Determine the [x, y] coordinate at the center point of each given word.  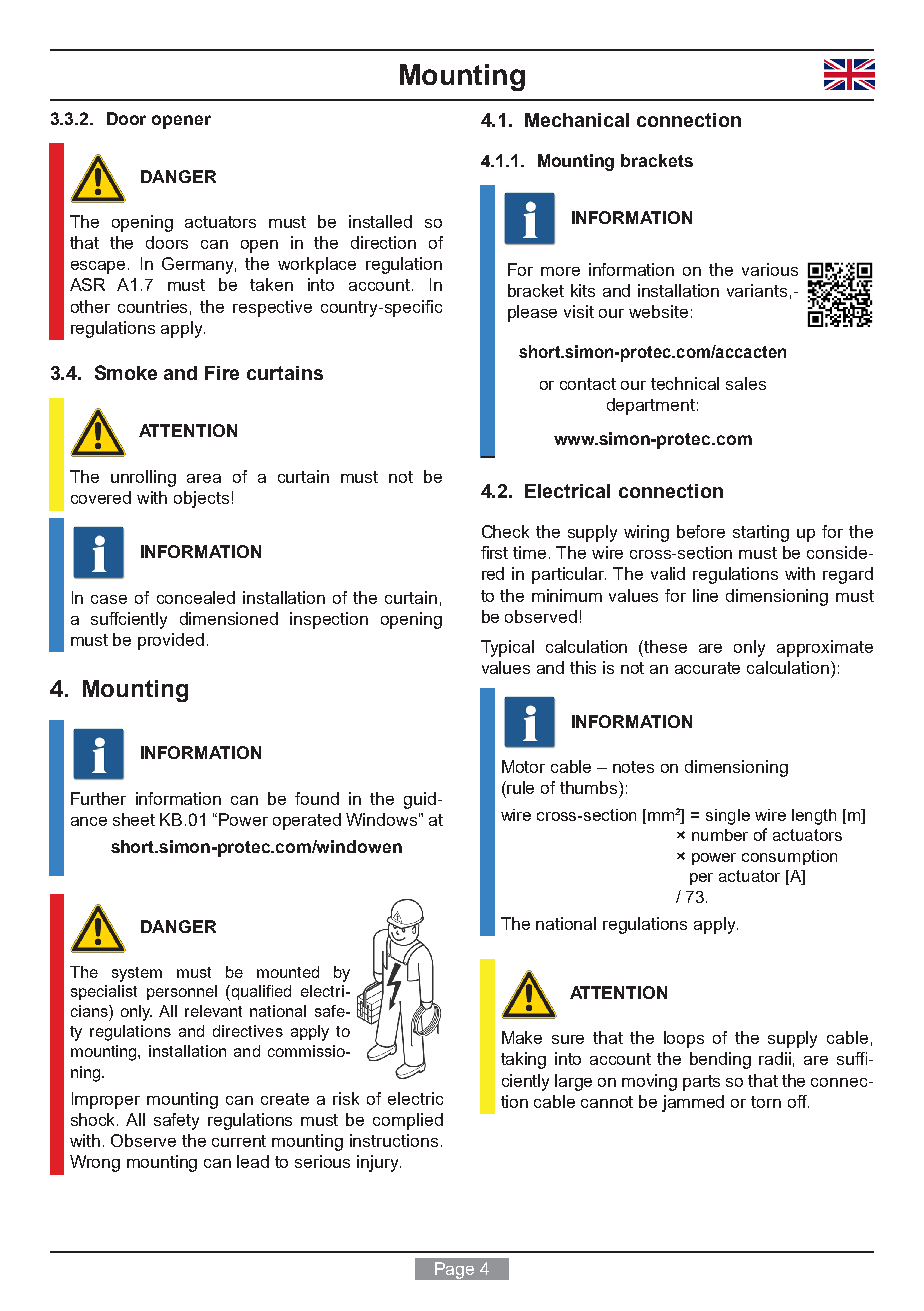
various [770, 269]
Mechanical [577, 120]
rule [520, 787]
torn [766, 1102]
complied [408, 1121]
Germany [199, 265]
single [728, 817]
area [204, 478]
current [239, 1141]
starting [761, 533]
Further [98, 798]
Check [505, 531]
